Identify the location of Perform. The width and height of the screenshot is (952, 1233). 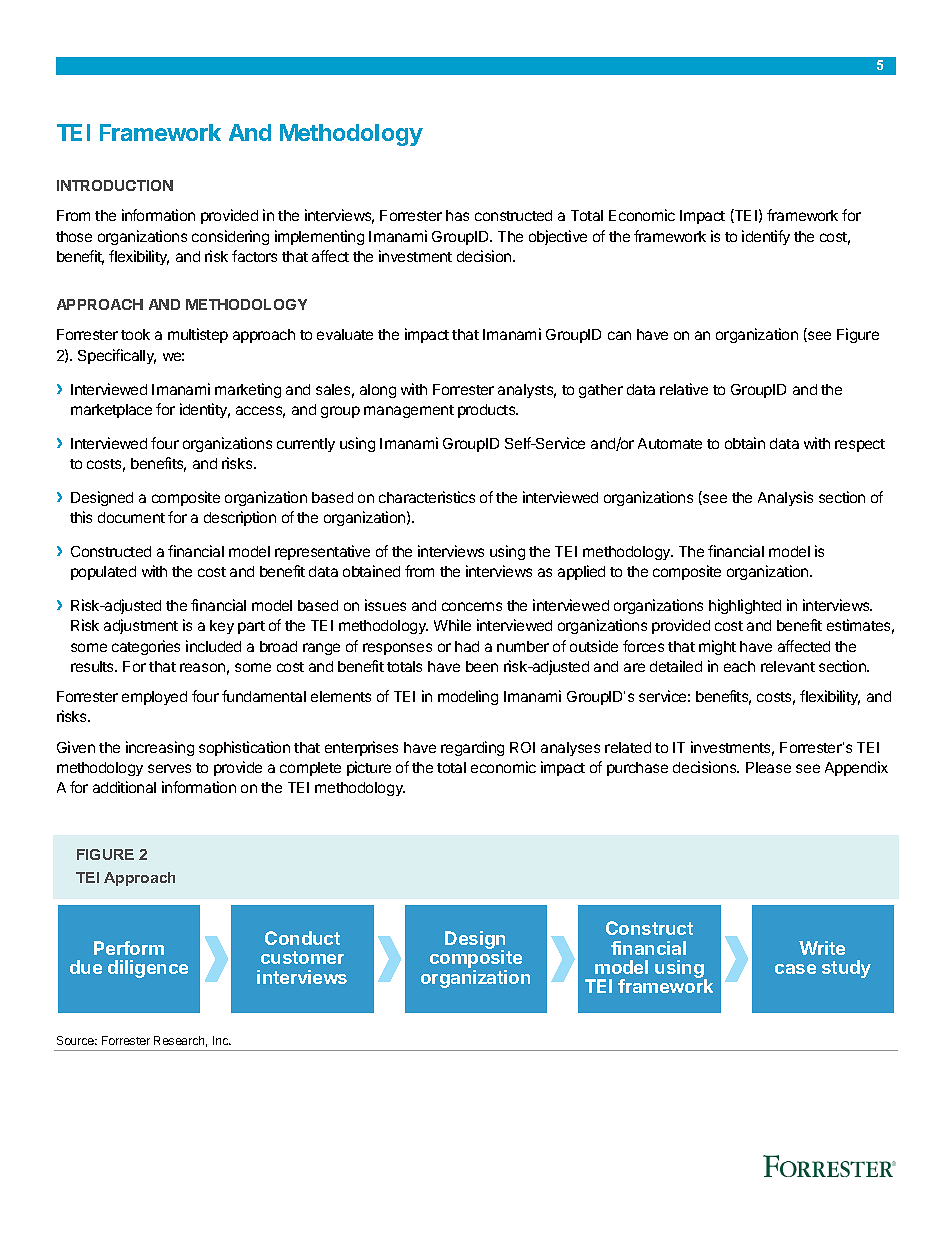
(129, 948).
